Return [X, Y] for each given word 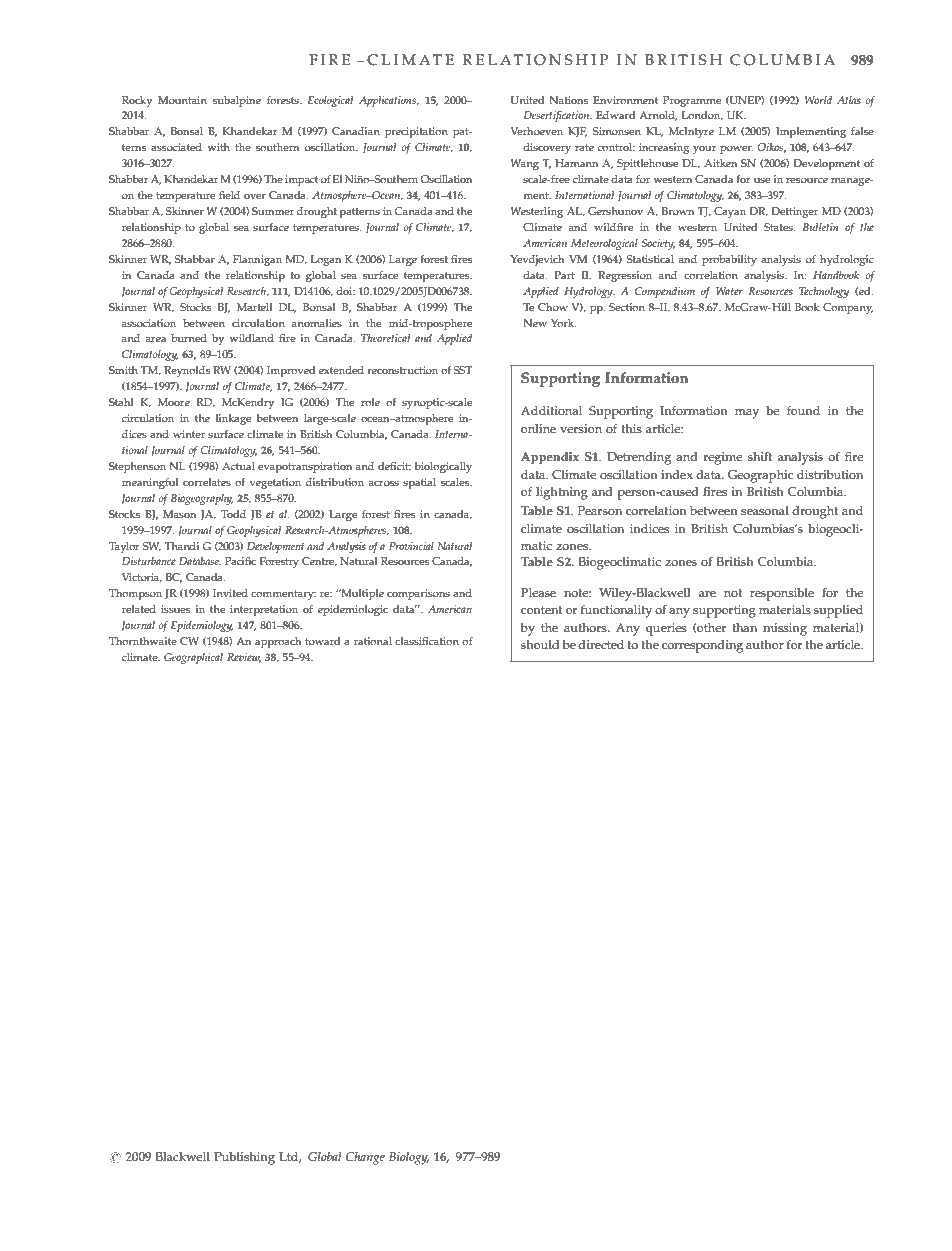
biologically [443, 467]
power [736, 150]
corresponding [702, 646]
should [540, 645]
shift [760, 456]
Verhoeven [536, 131]
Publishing [244, 1158]
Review [244, 658]
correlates [207, 482]
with [219, 147]
